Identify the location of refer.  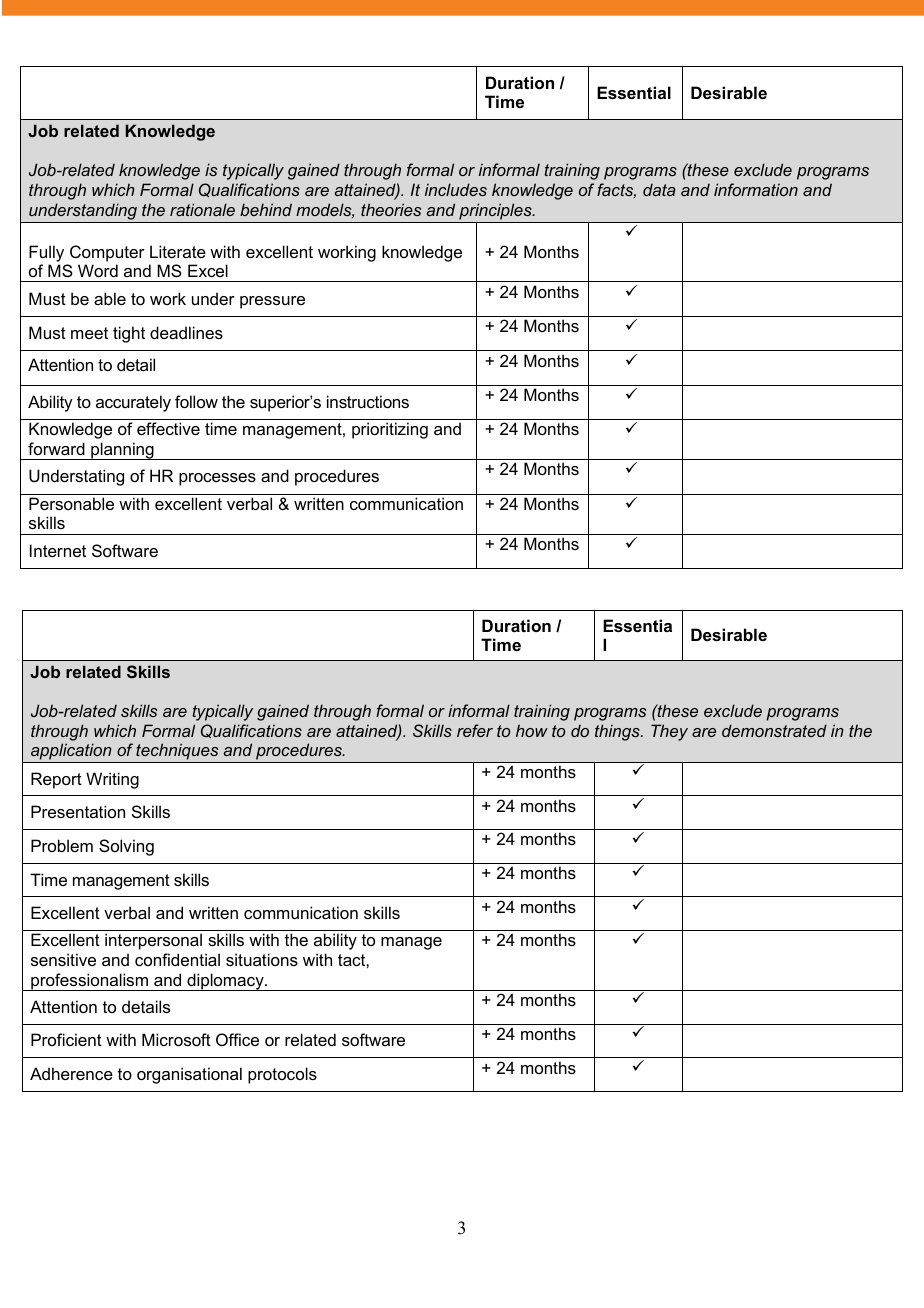
(475, 730).
